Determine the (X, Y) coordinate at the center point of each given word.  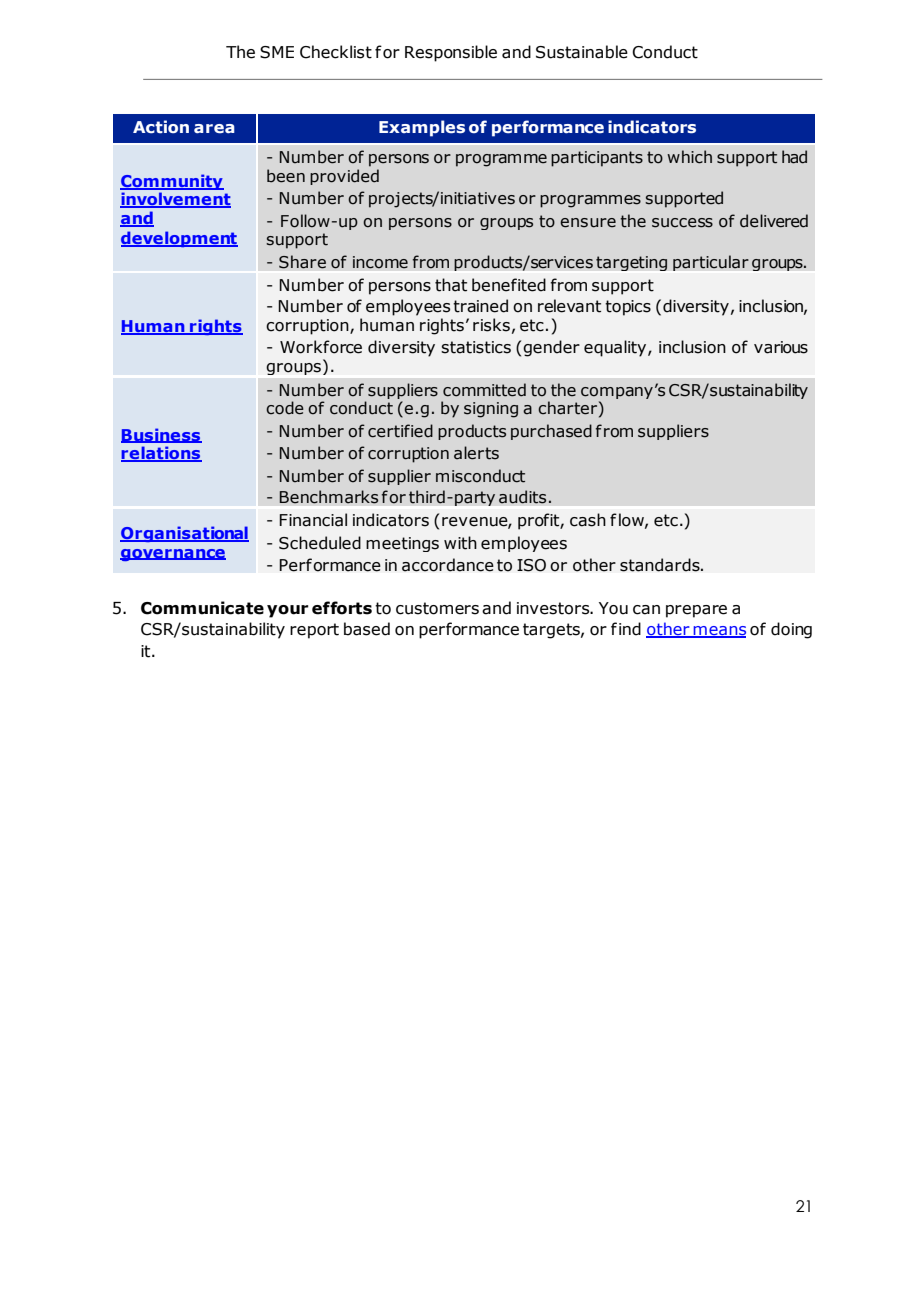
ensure (588, 223)
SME (277, 52)
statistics (476, 347)
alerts (476, 453)
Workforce (321, 347)
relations (161, 454)
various (781, 347)
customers (437, 608)
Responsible (451, 53)
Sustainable (582, 52)
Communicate (202, 608)
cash (588, 520)
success (682, 223)
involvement (175, 200)
